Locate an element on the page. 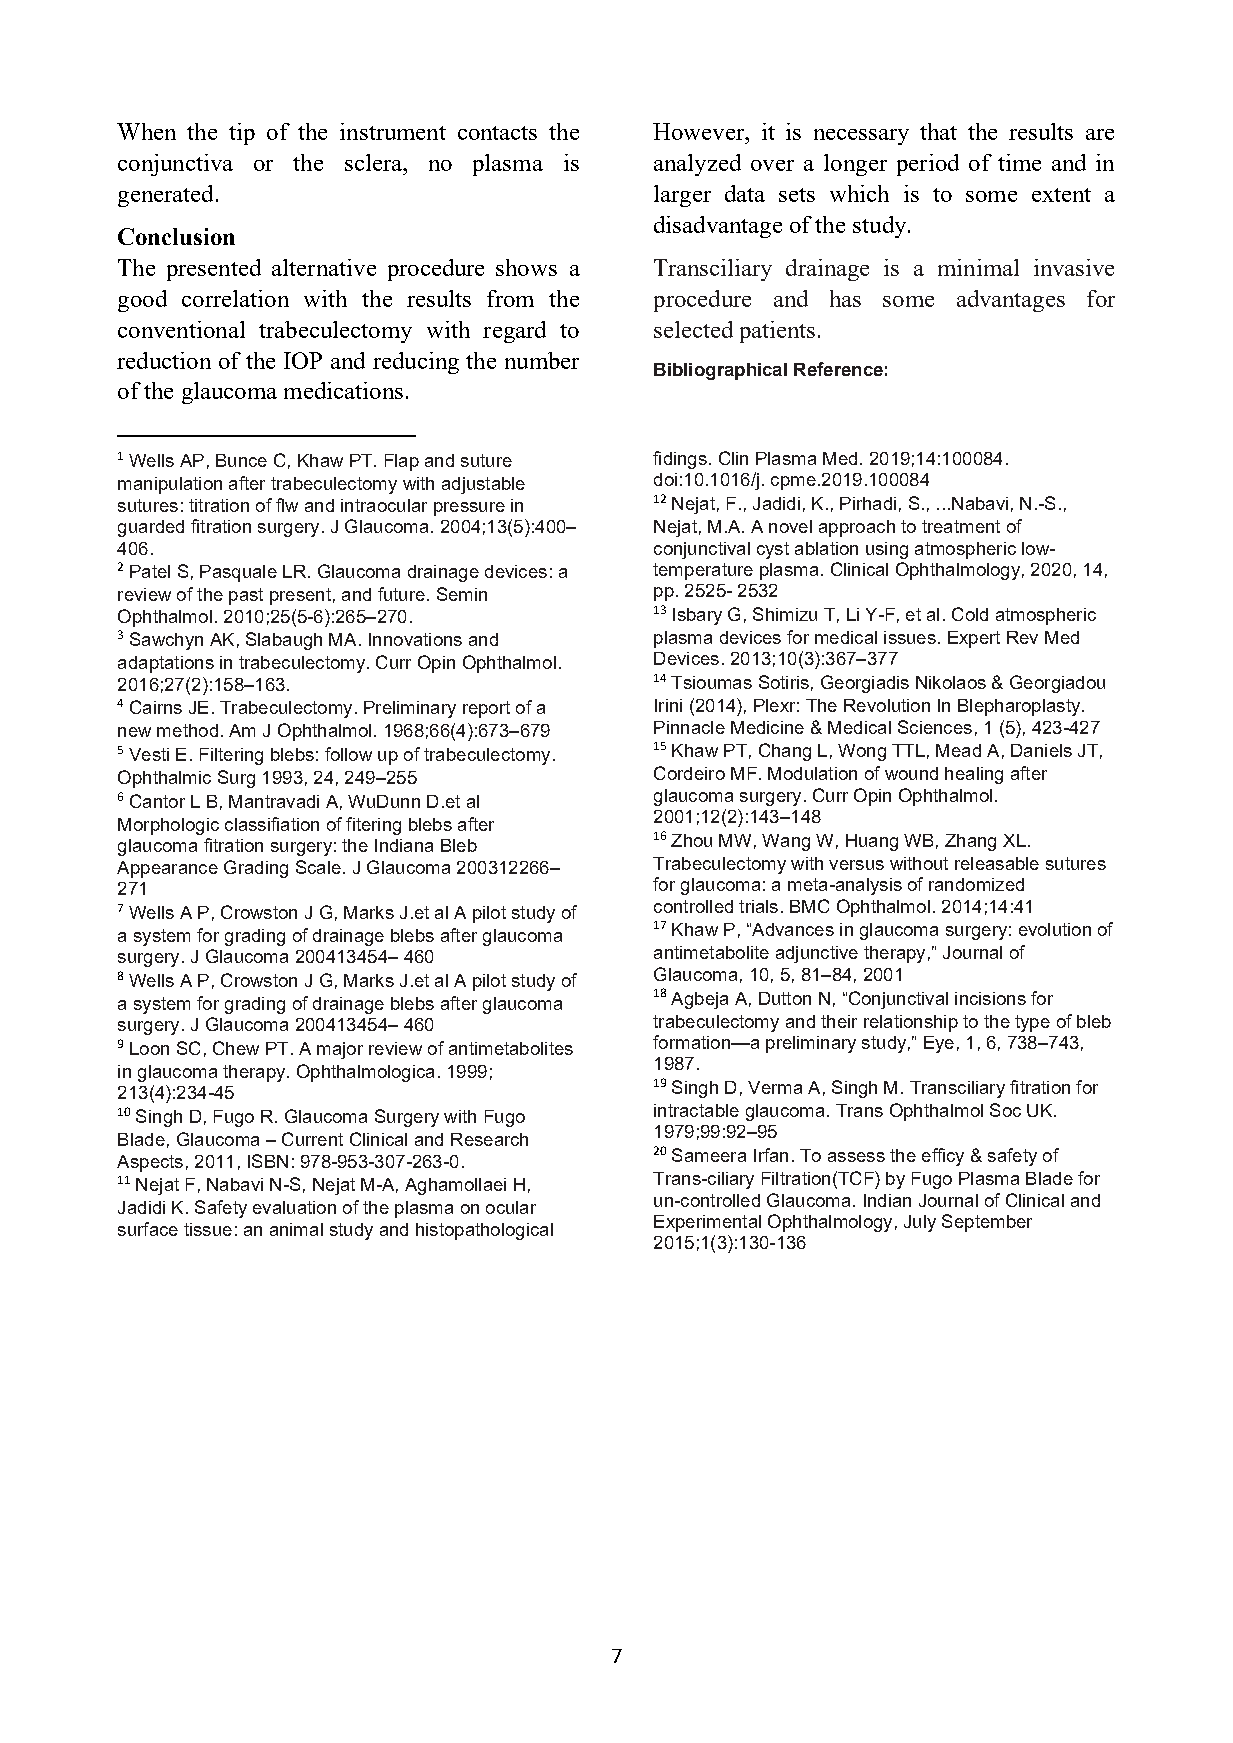 This page has width=1233, height=1743. Reference is located at coordinates (838, 369).
